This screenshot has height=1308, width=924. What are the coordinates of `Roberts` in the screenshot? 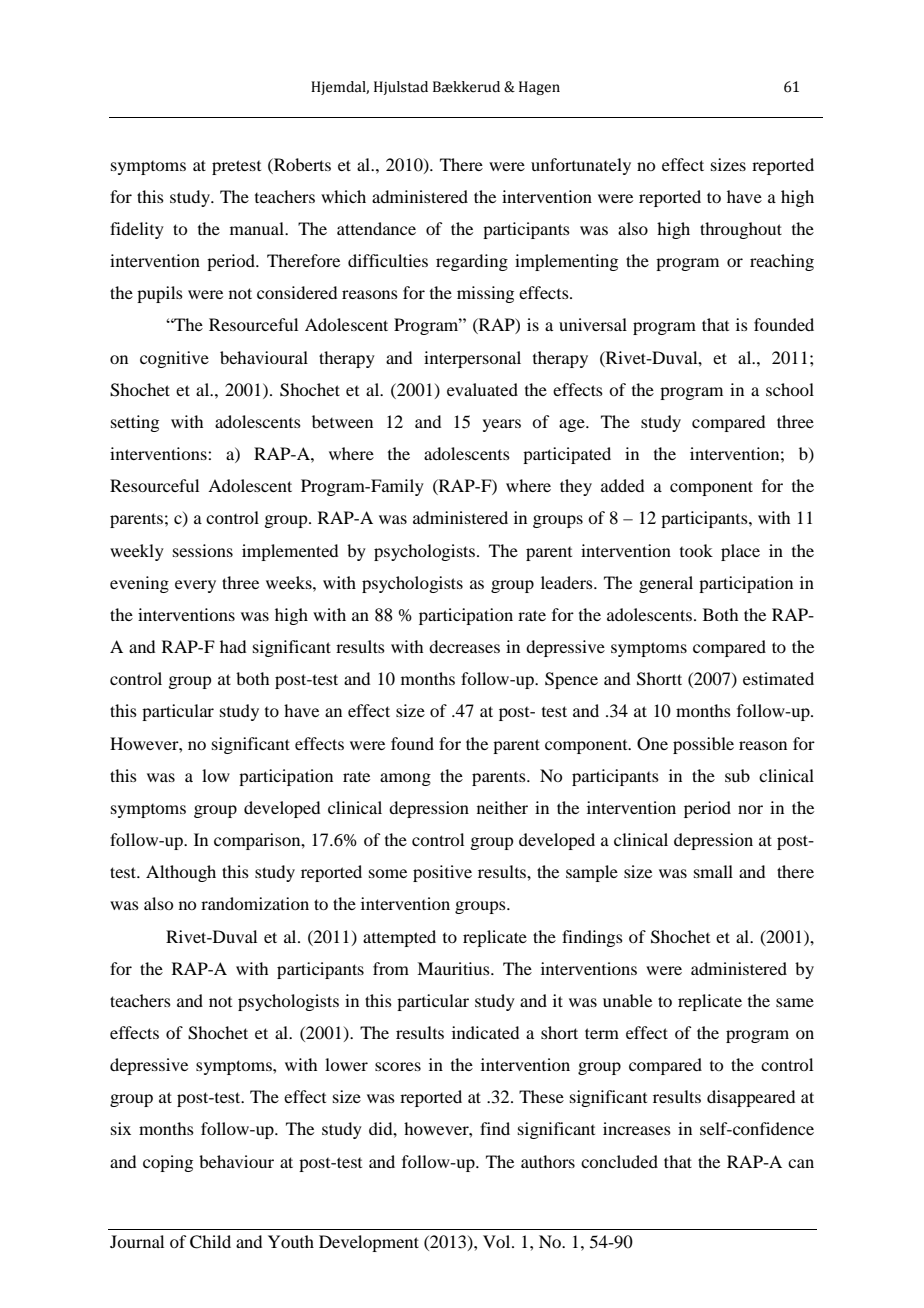 It's located at (301, 164).
